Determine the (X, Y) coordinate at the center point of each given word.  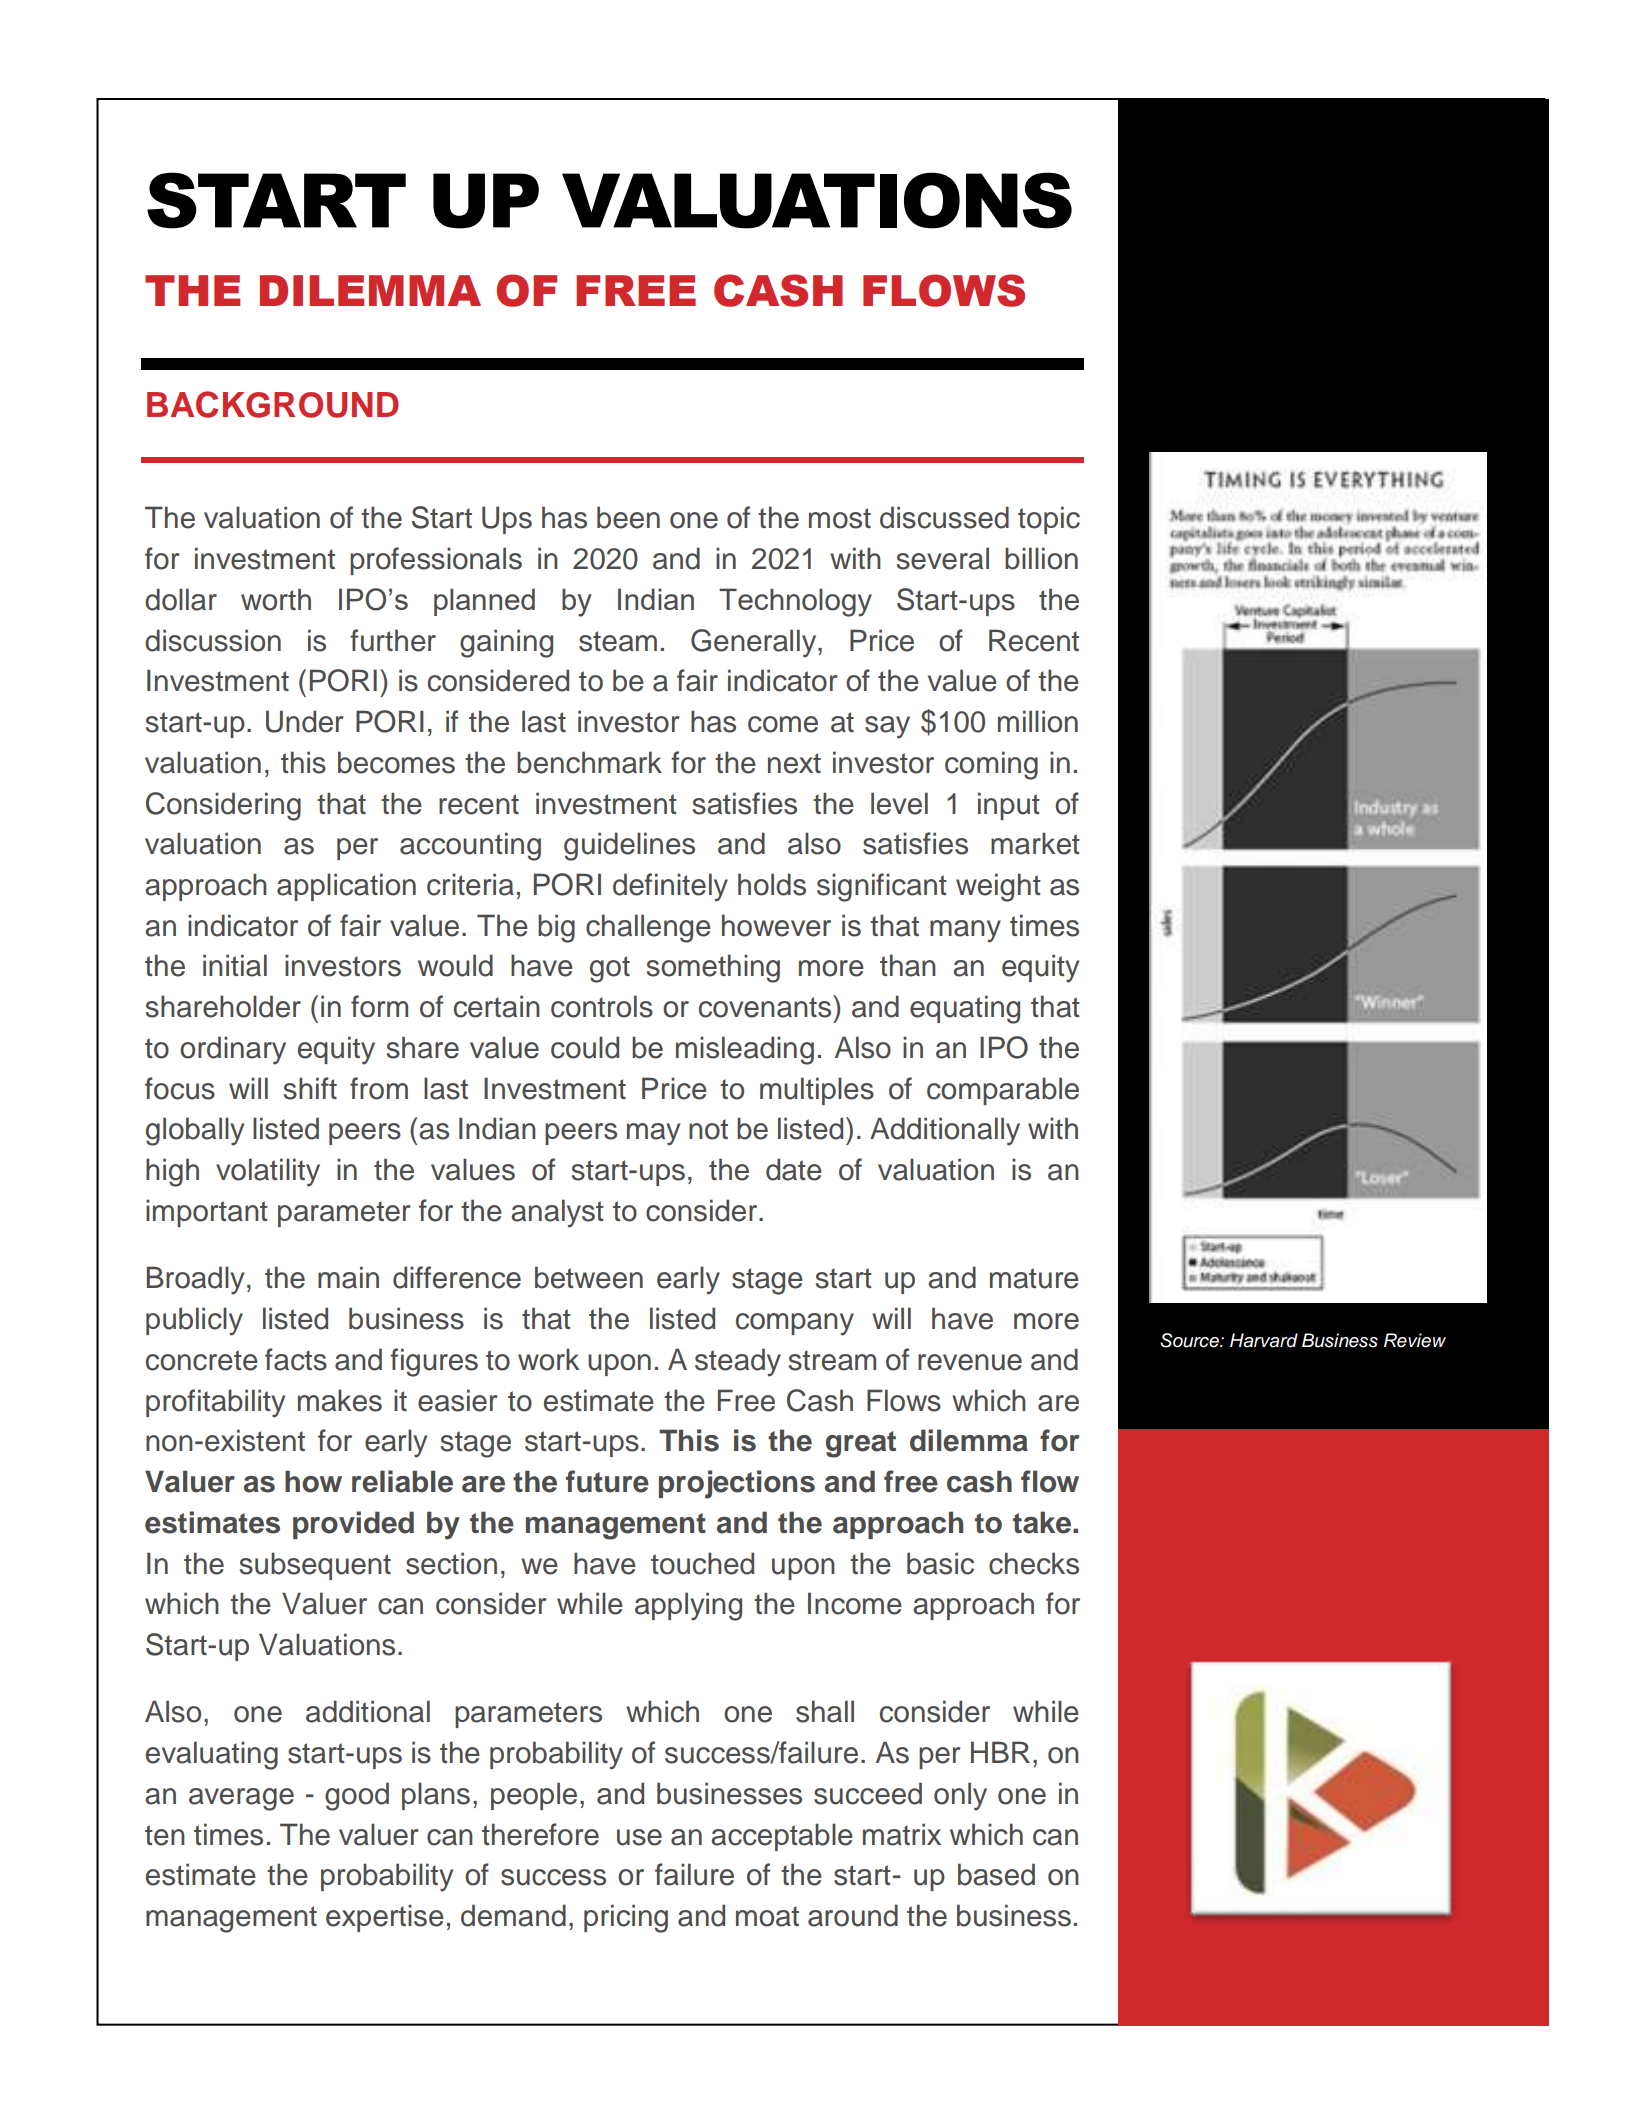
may (653, 1134)
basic (940, 1563)
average (241, 1799)
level (899, 803)
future (607, 1481)
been (628, 517)
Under (305, 721)
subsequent (315, 1566)
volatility (268, 1172)
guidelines (629, 846)
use (639, 1837)
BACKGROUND (273, 404)
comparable (1003, 1091)
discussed (944, 517)
